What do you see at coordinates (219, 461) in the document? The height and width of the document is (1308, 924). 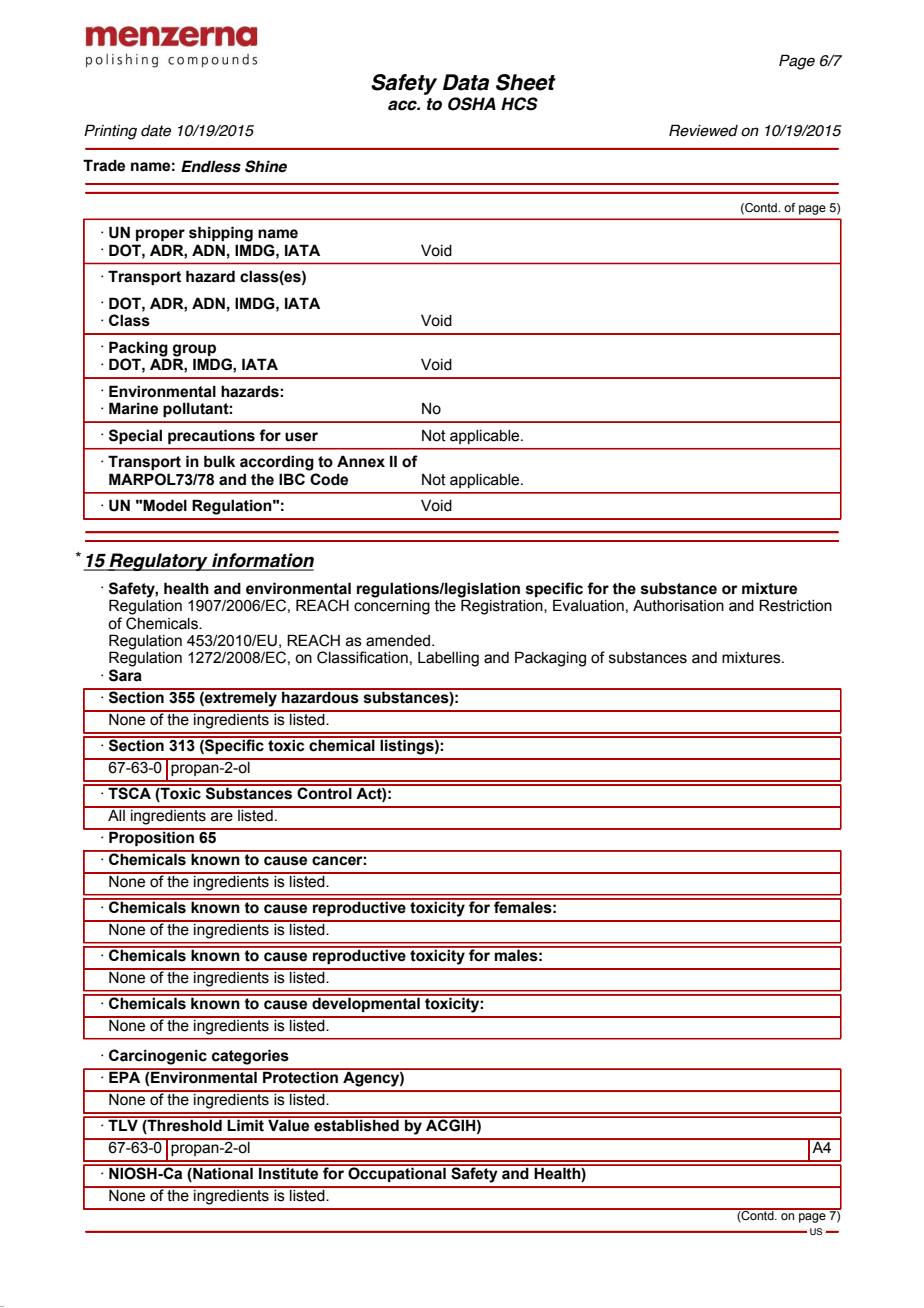 I see `bulk` at bounding box center [219, 461].
